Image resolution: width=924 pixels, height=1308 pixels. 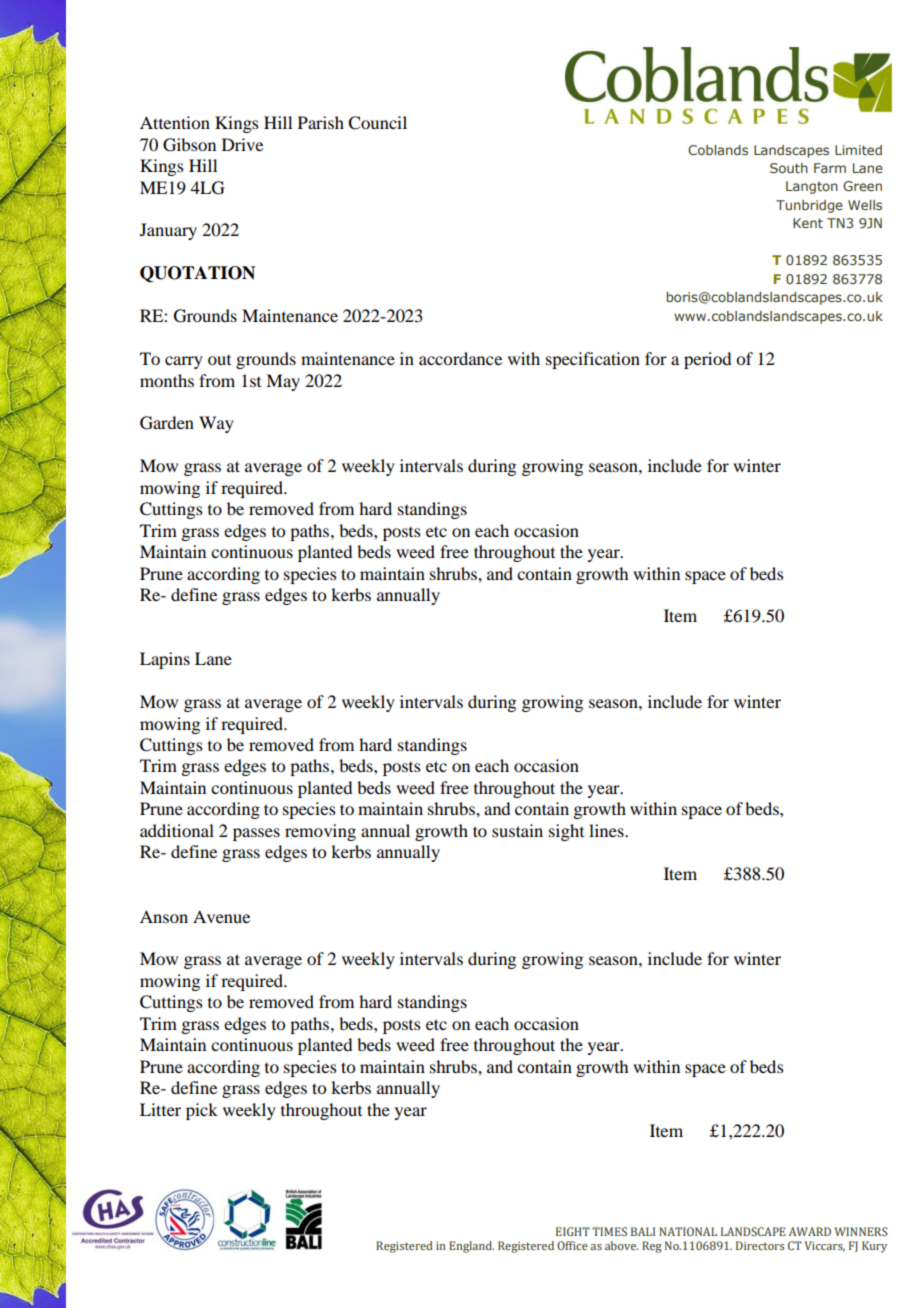 What do you see at coordinates (471, 1247) in the page?
I see `England` at bounding box center [471, 1247].
